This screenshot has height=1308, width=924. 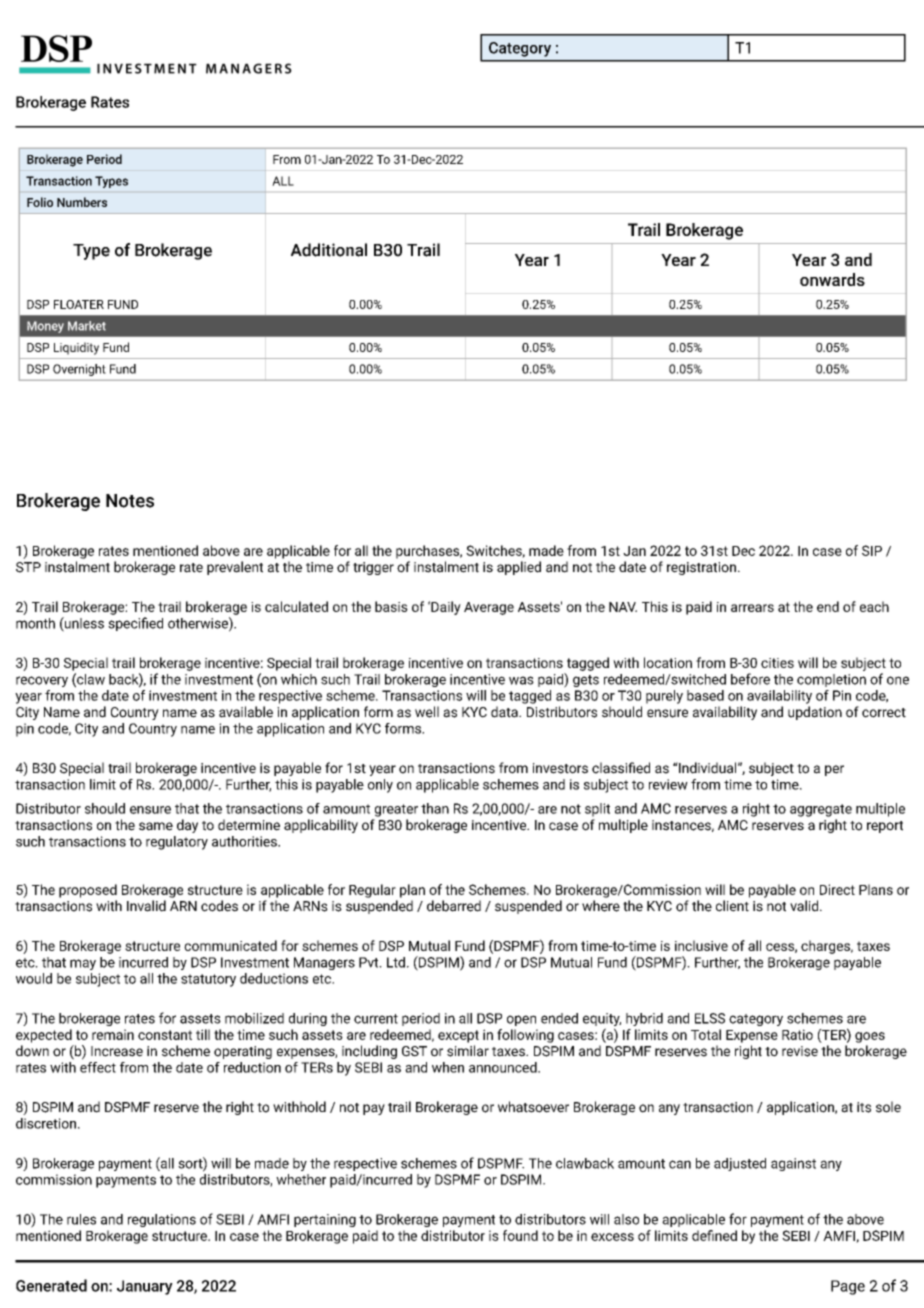 I want to click on found, so click(x=520, y=1235).
